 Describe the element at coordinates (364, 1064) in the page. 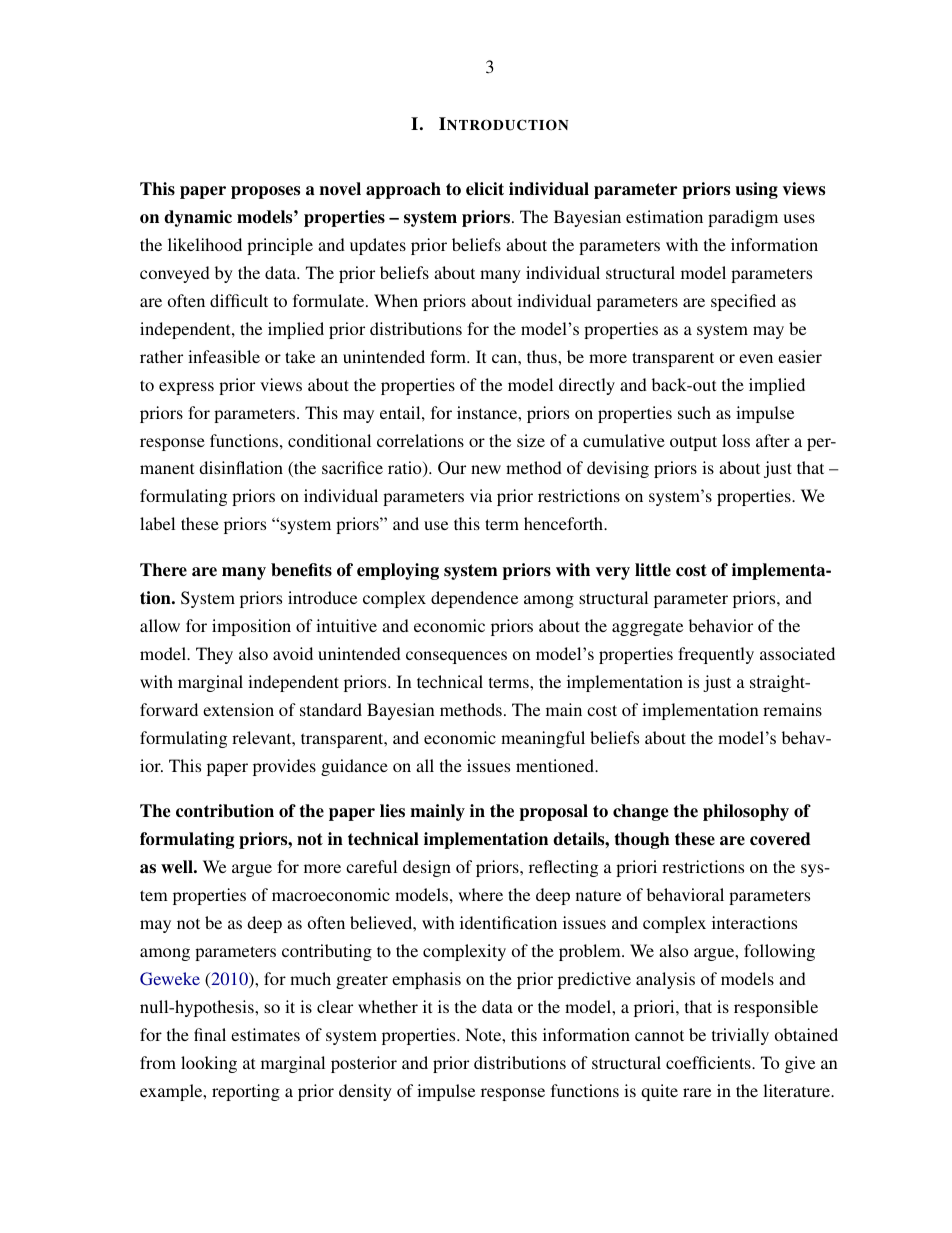

I see `posterior` at that location.
